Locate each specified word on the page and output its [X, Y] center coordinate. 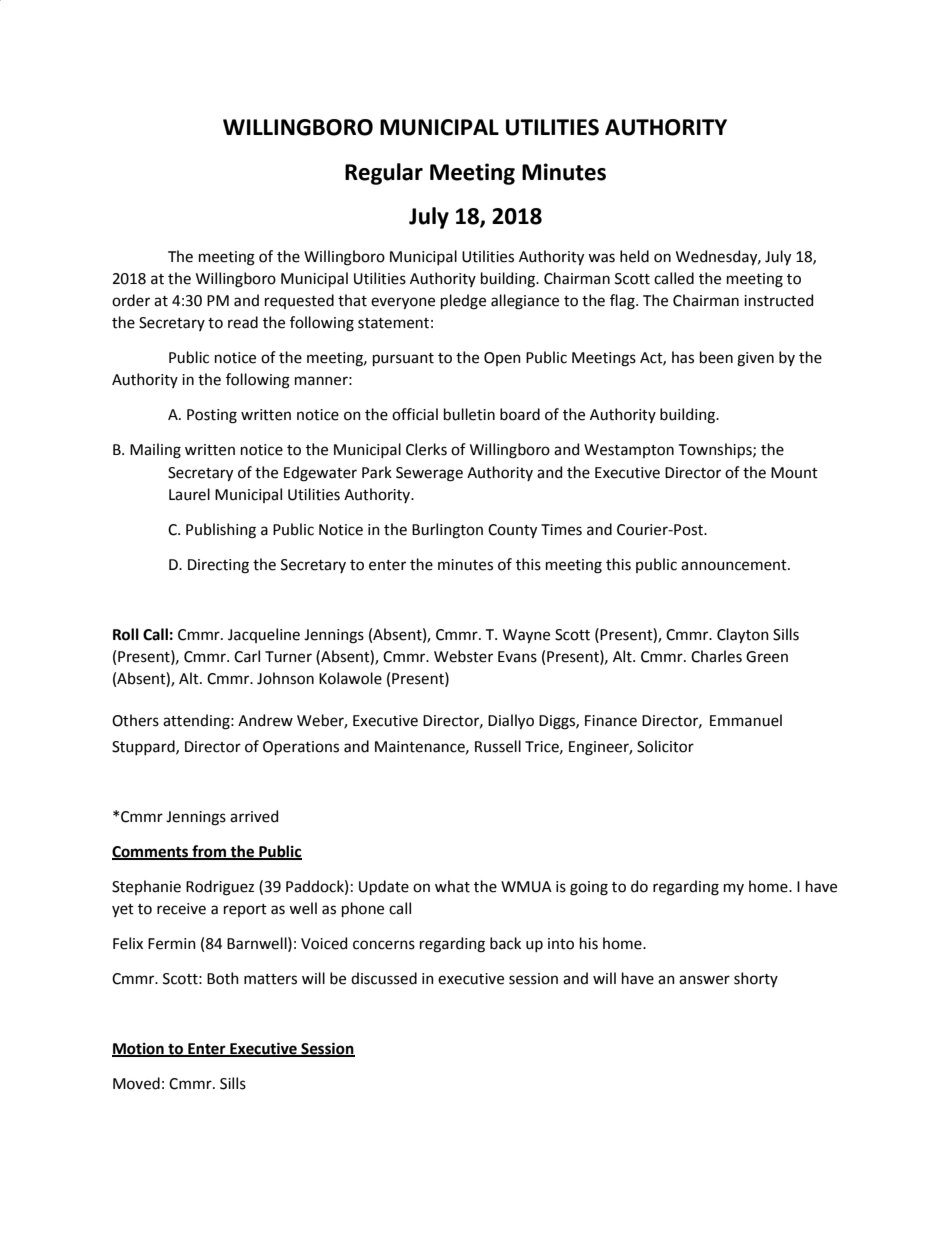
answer [704, 980]
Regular [384, 174]
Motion [139, 1050]
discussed [384, 978]
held [634, 256]
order [131, 300]
